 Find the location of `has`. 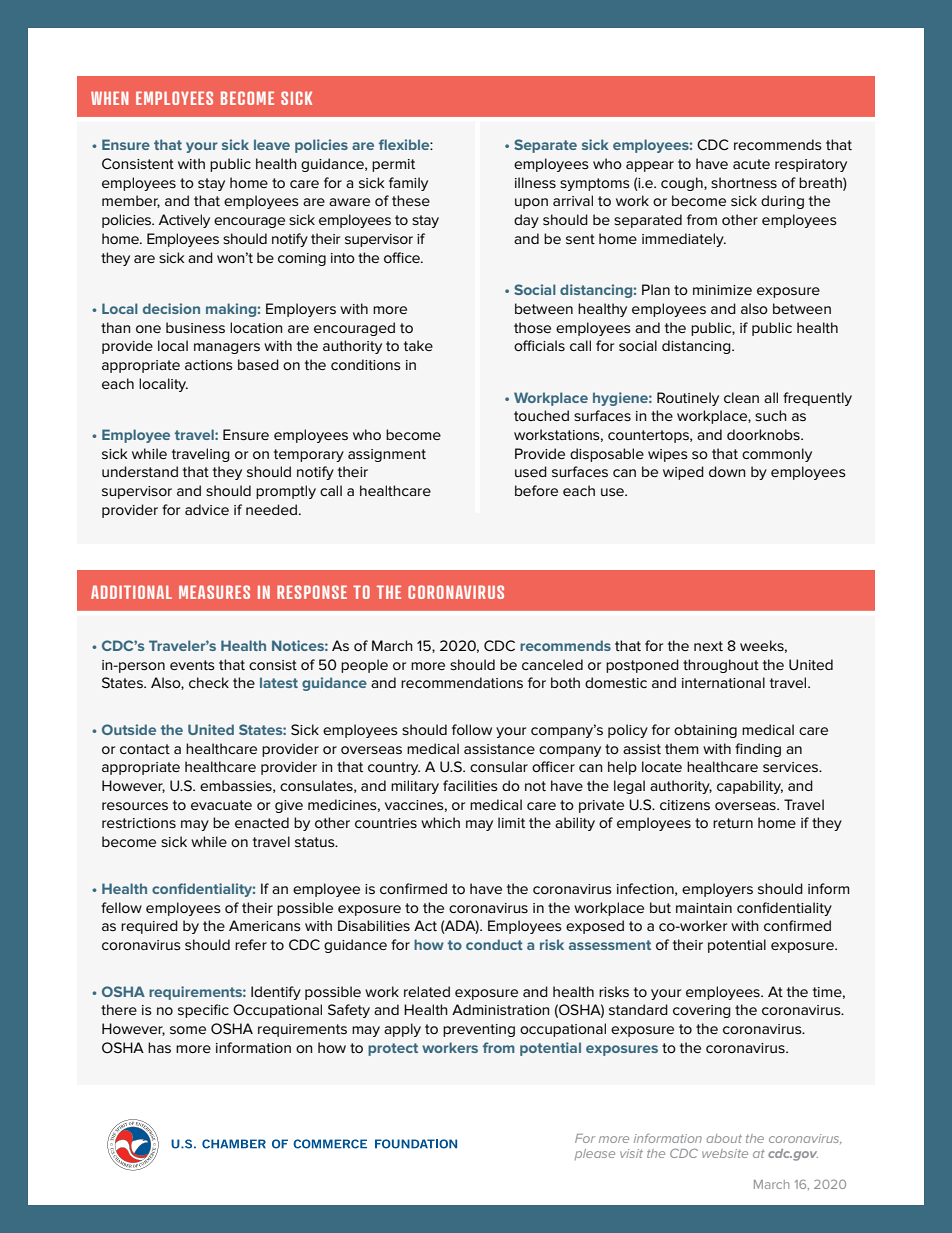

has is located at coordinates (159, 1047).
